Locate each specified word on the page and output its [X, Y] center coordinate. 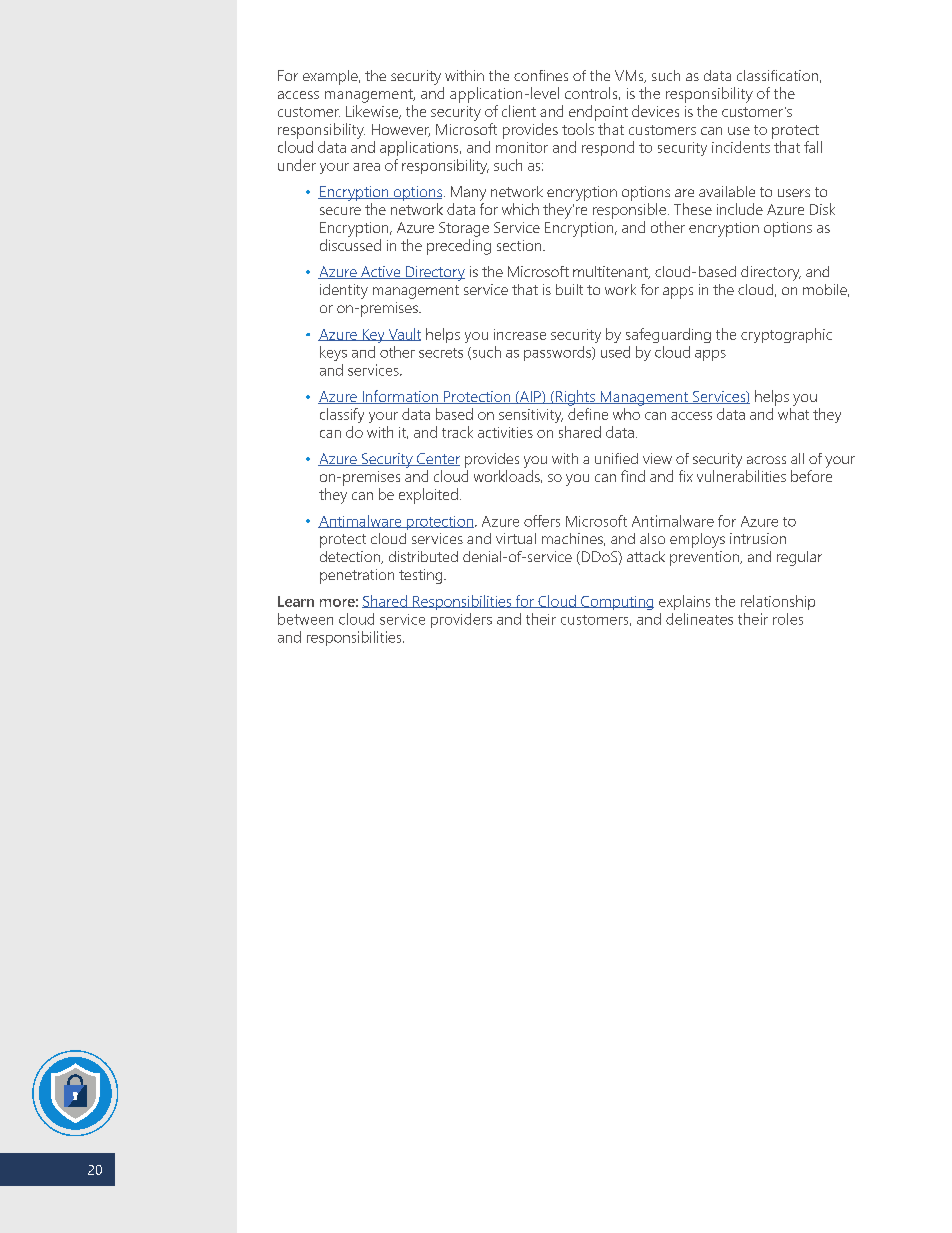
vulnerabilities [741, 476]
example [331, 77]
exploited [428, 496]
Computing [616, 603]
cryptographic [786, 335]
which [520, 209]
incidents [741, 147]
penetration [357, 576]
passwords [559, 353]
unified [616, 458]
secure [340, 211]
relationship [778, 602]
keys [333, 353]
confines [541, 75]
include [740, 209]
